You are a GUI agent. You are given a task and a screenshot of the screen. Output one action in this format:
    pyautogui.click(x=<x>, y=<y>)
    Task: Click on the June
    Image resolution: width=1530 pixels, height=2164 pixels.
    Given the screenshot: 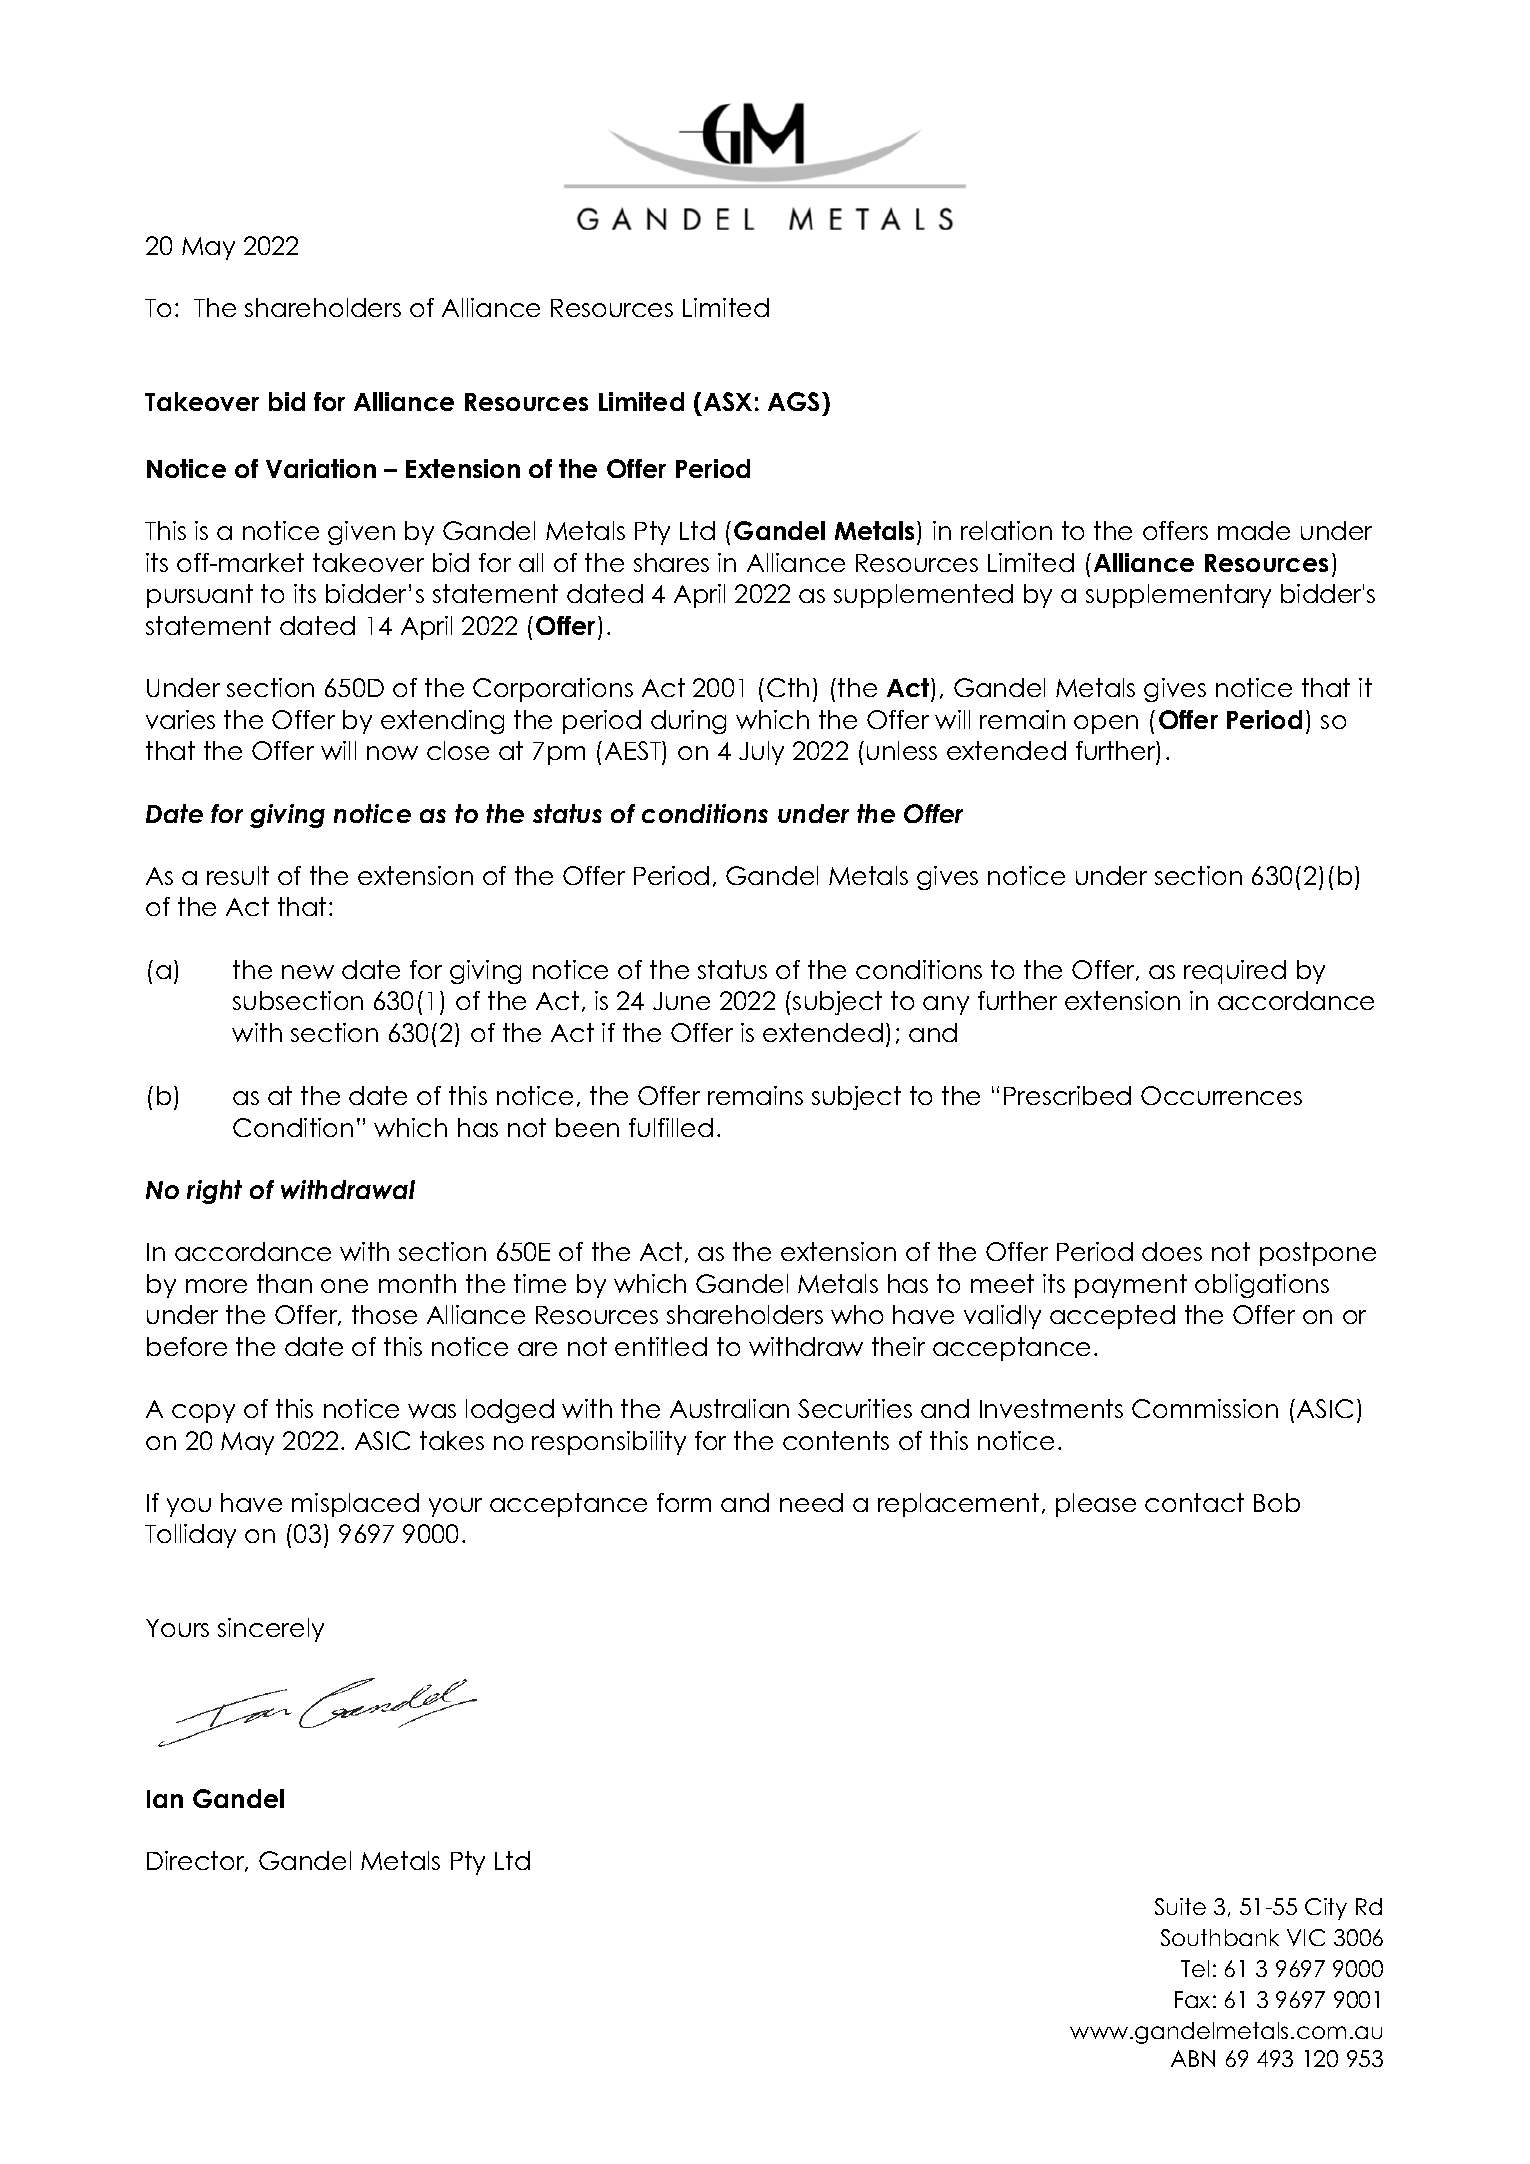 What is the action you would take?
    pyautogui.click(x=681, y=1001)
